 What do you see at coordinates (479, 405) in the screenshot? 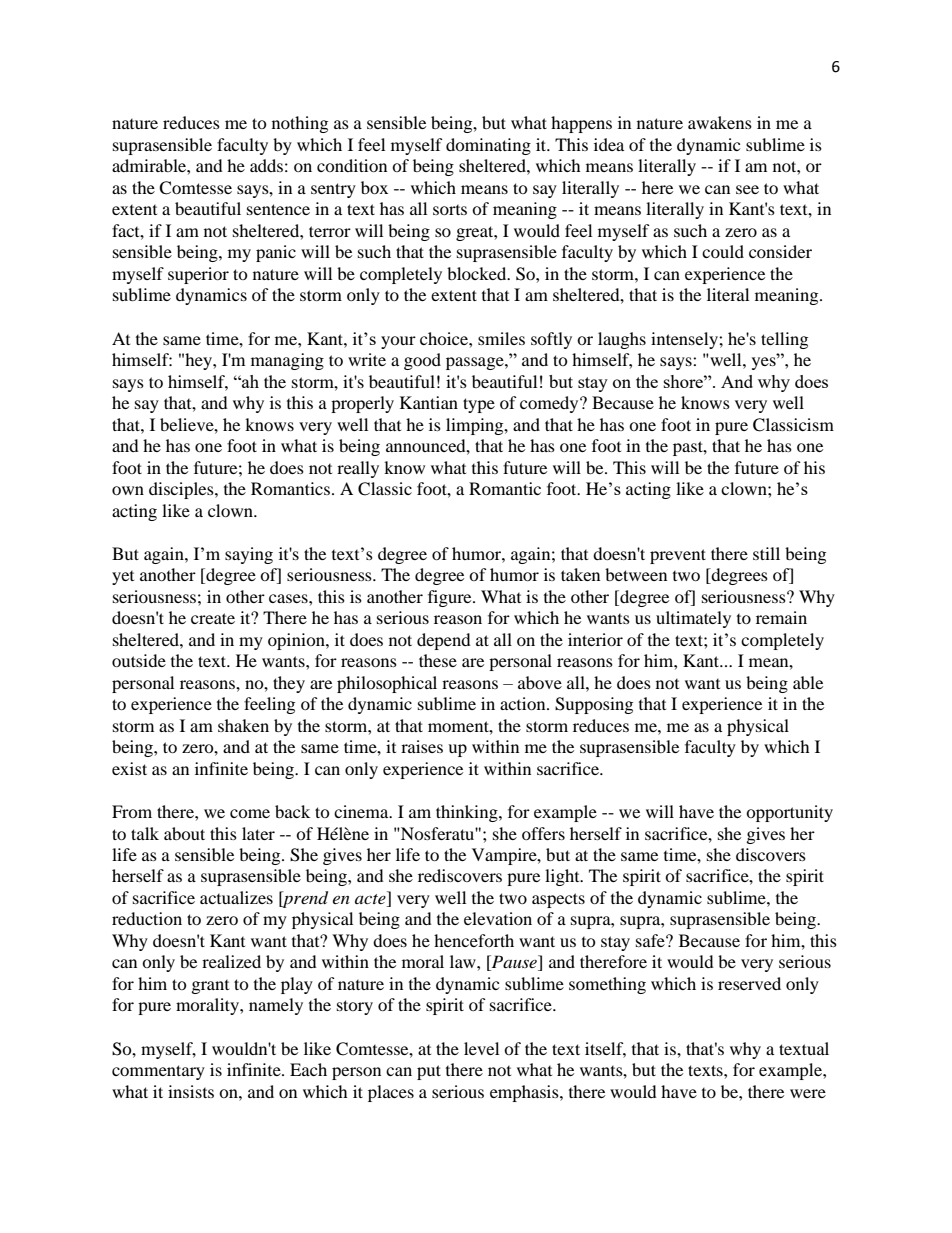
I see `type` at bounding box center [479, 405].
